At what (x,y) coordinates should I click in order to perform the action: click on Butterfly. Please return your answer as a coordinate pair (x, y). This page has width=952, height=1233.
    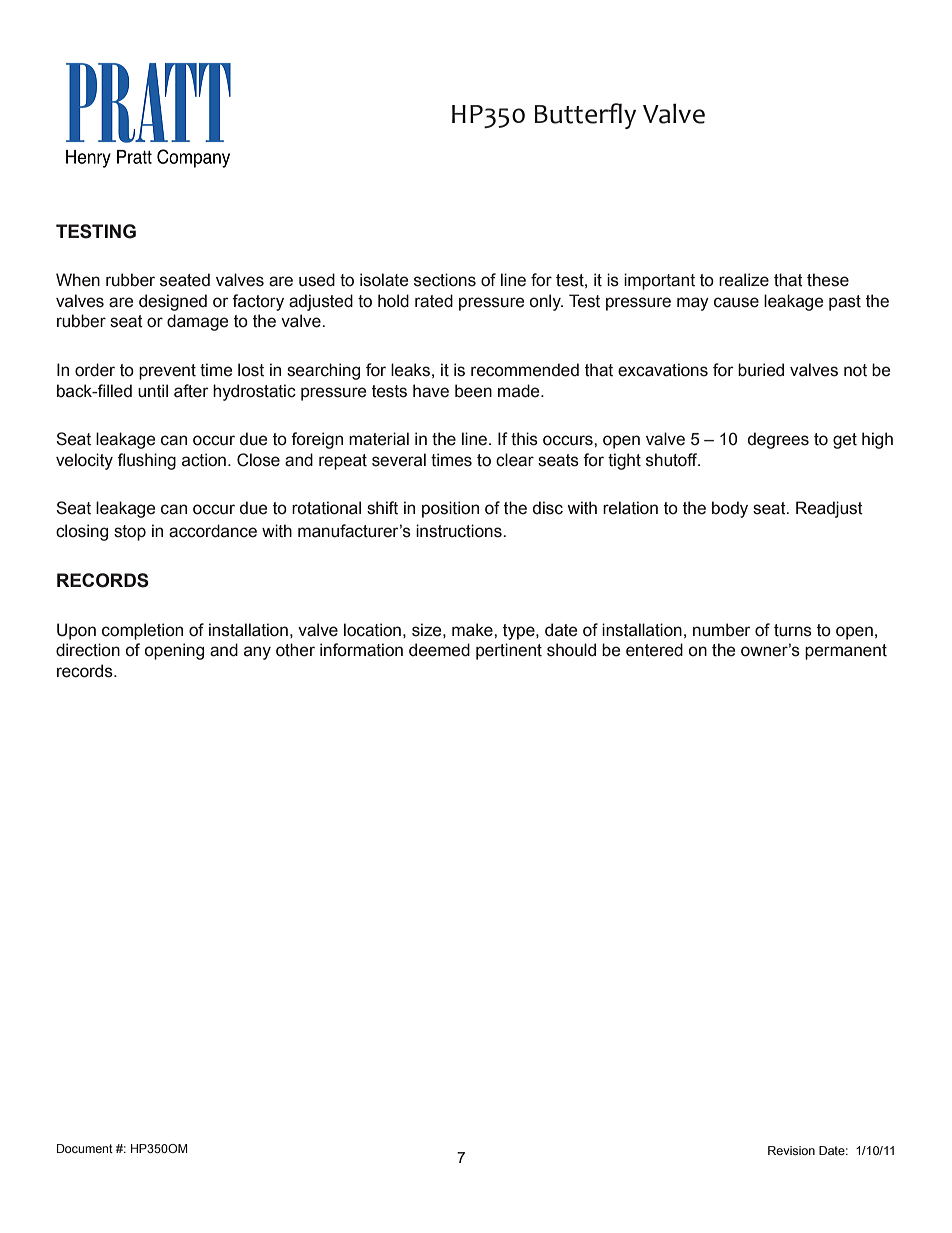
    Looking at the image, I should click on (585, 116).
